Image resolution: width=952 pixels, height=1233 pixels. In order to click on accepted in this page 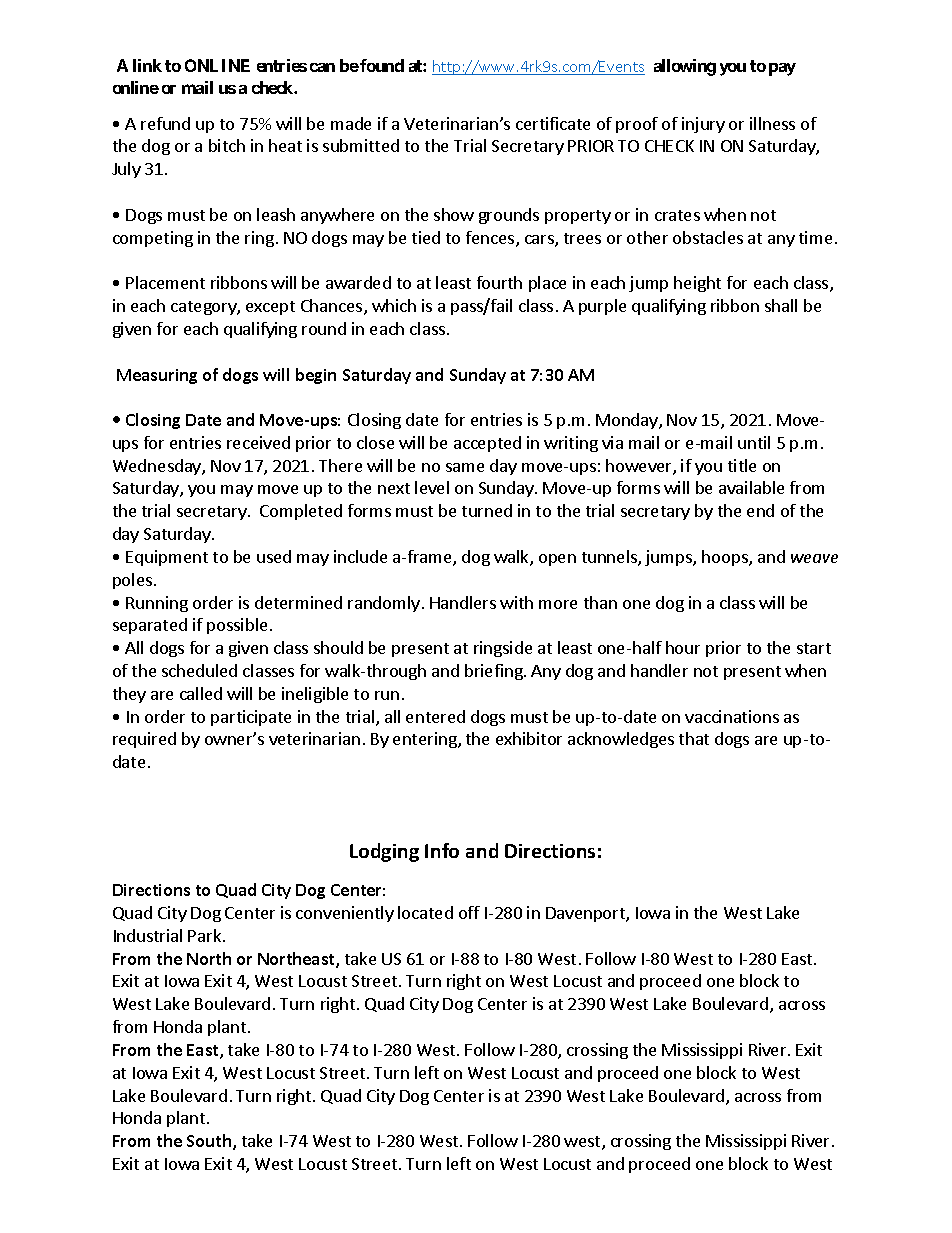, I will do `click(487, 444)`.
